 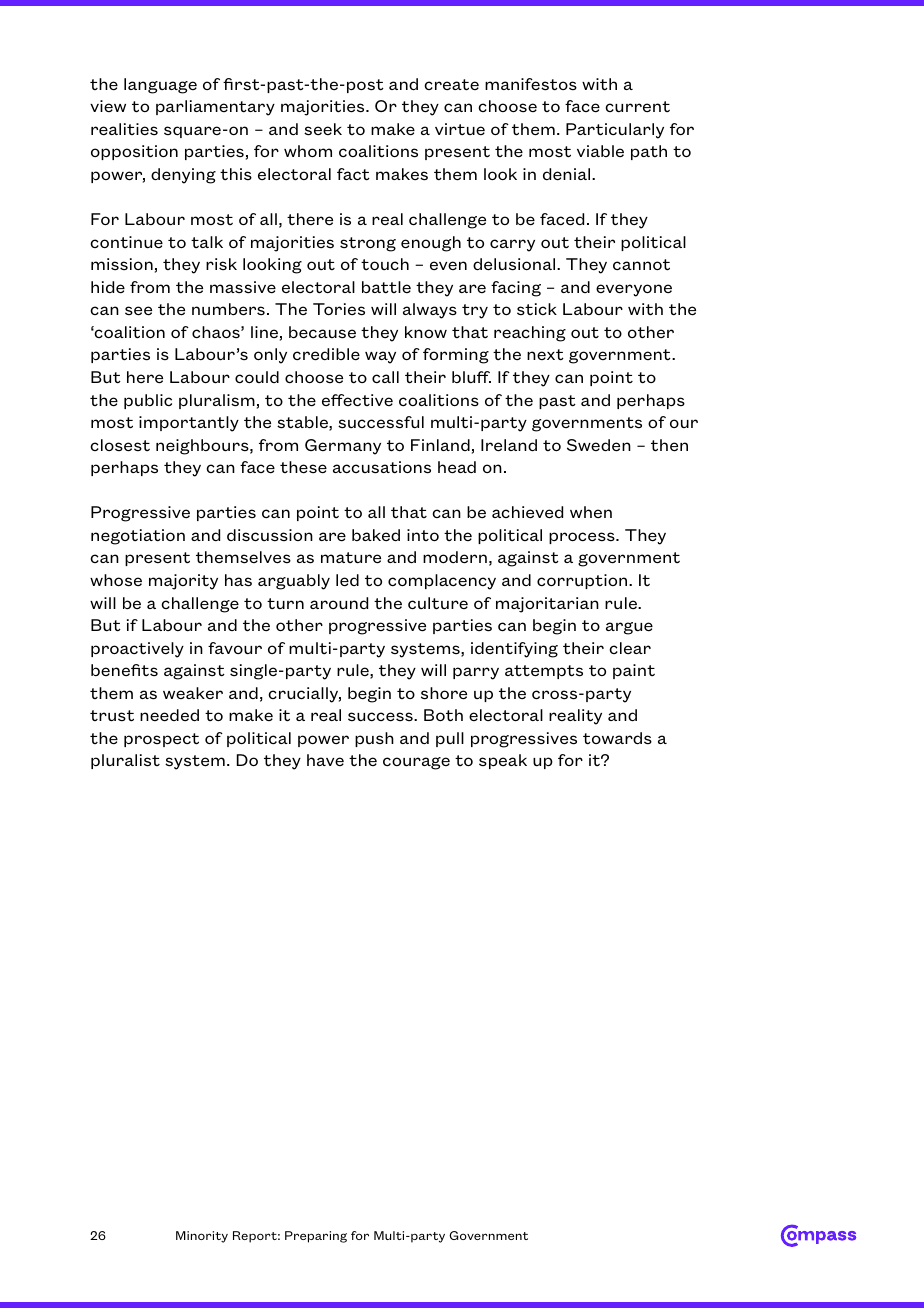 What do you see at coordinates (160, 86) in the document?
I see `language` at bounding box center [160, 86].
